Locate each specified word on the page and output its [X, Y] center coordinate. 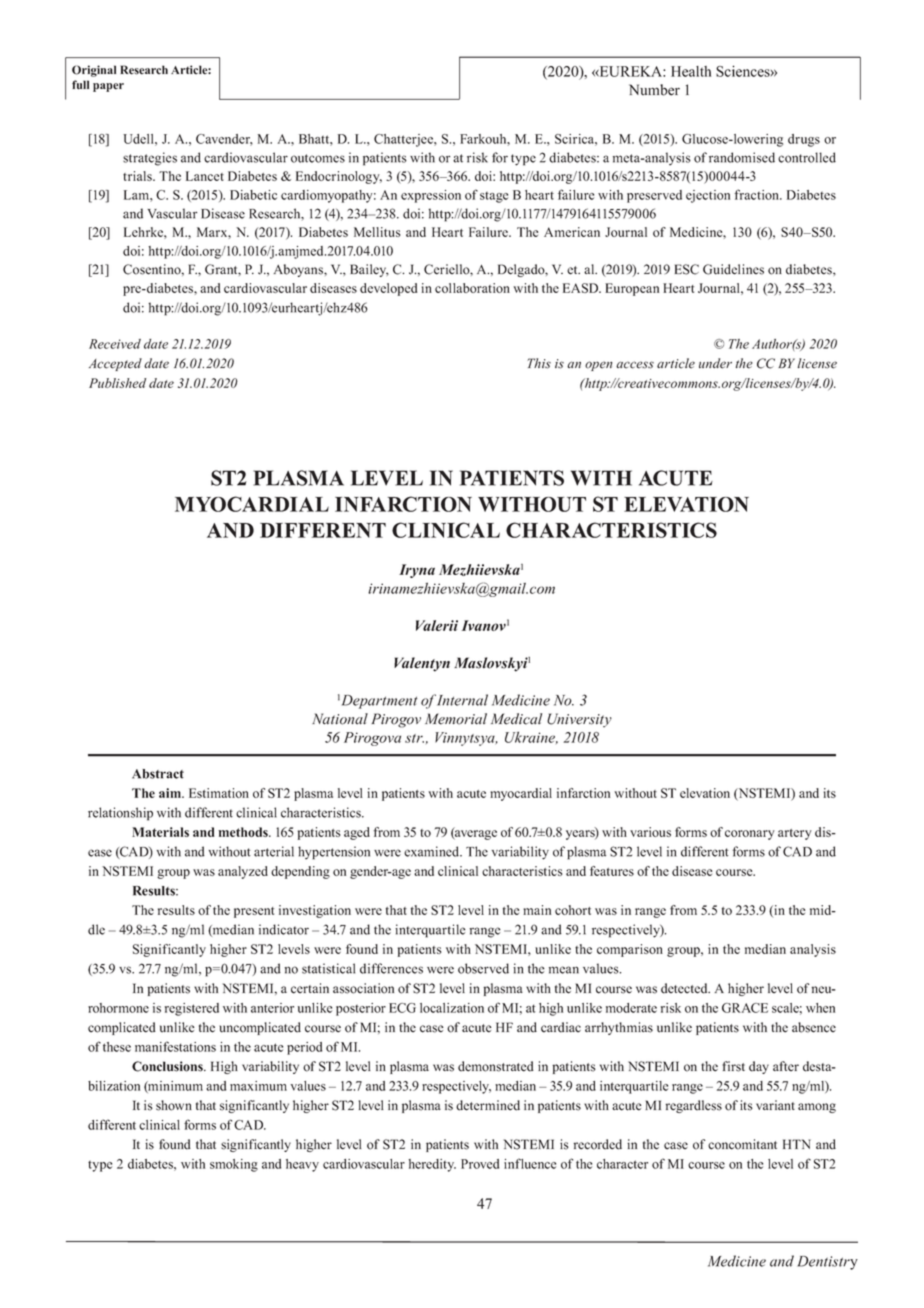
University [579, 720]
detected [685, 988]
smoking [234, 1165]
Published [117, 383]
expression [431, 196]
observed [483, 968]
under [715, 363]
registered [192, 1009]
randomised [742, 157]
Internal [462, 700]
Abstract [158, 774]
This [539, 363]
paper [108, 87]
